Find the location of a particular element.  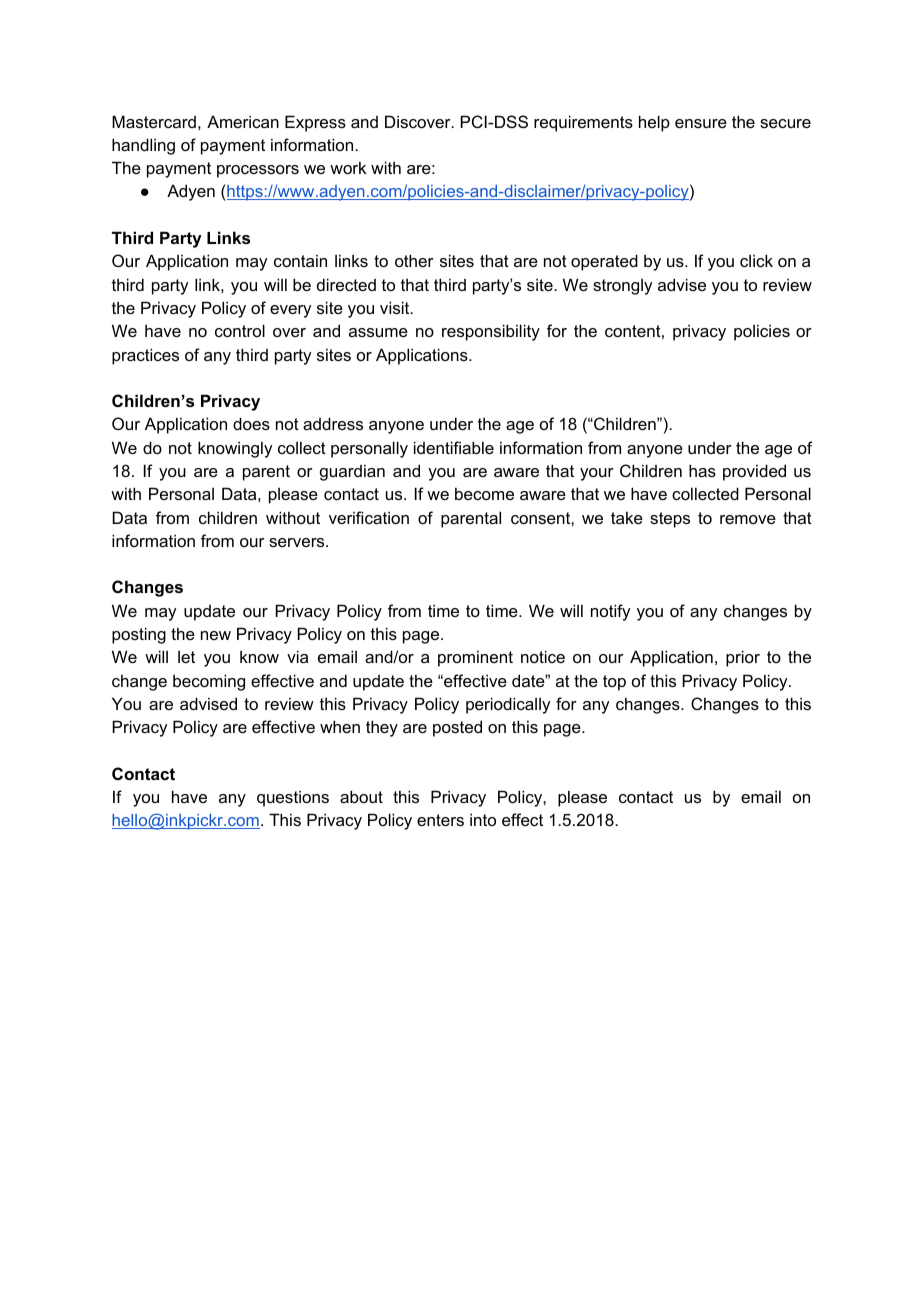

prominent is located at coordinates (475, 658).
